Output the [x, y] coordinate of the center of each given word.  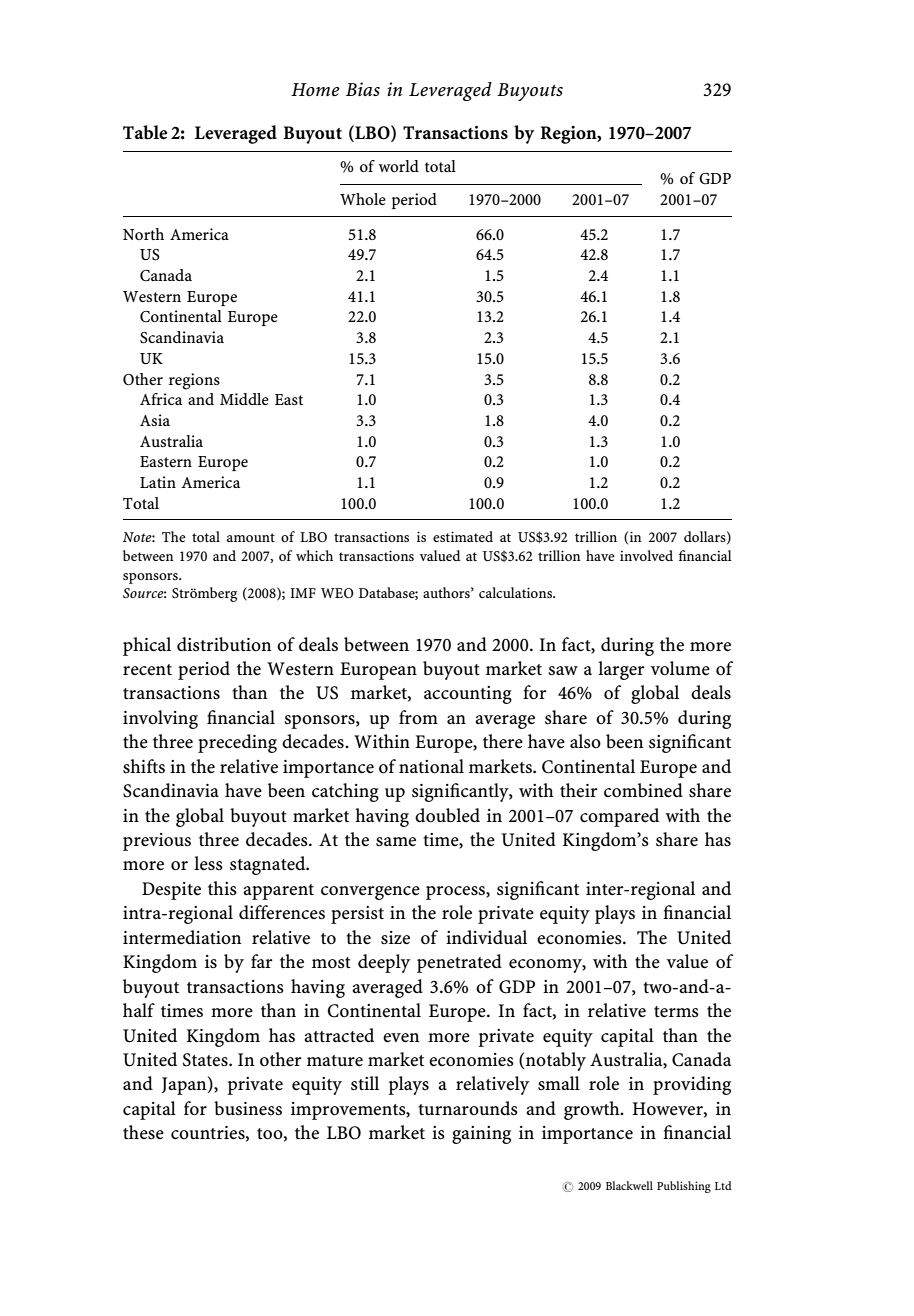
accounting [468, 695]
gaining [481, 1135]
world [399, 166]
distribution [224, 644]
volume [680, 668]
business [248, 1108]
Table [145, 132]
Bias [363, 89]
